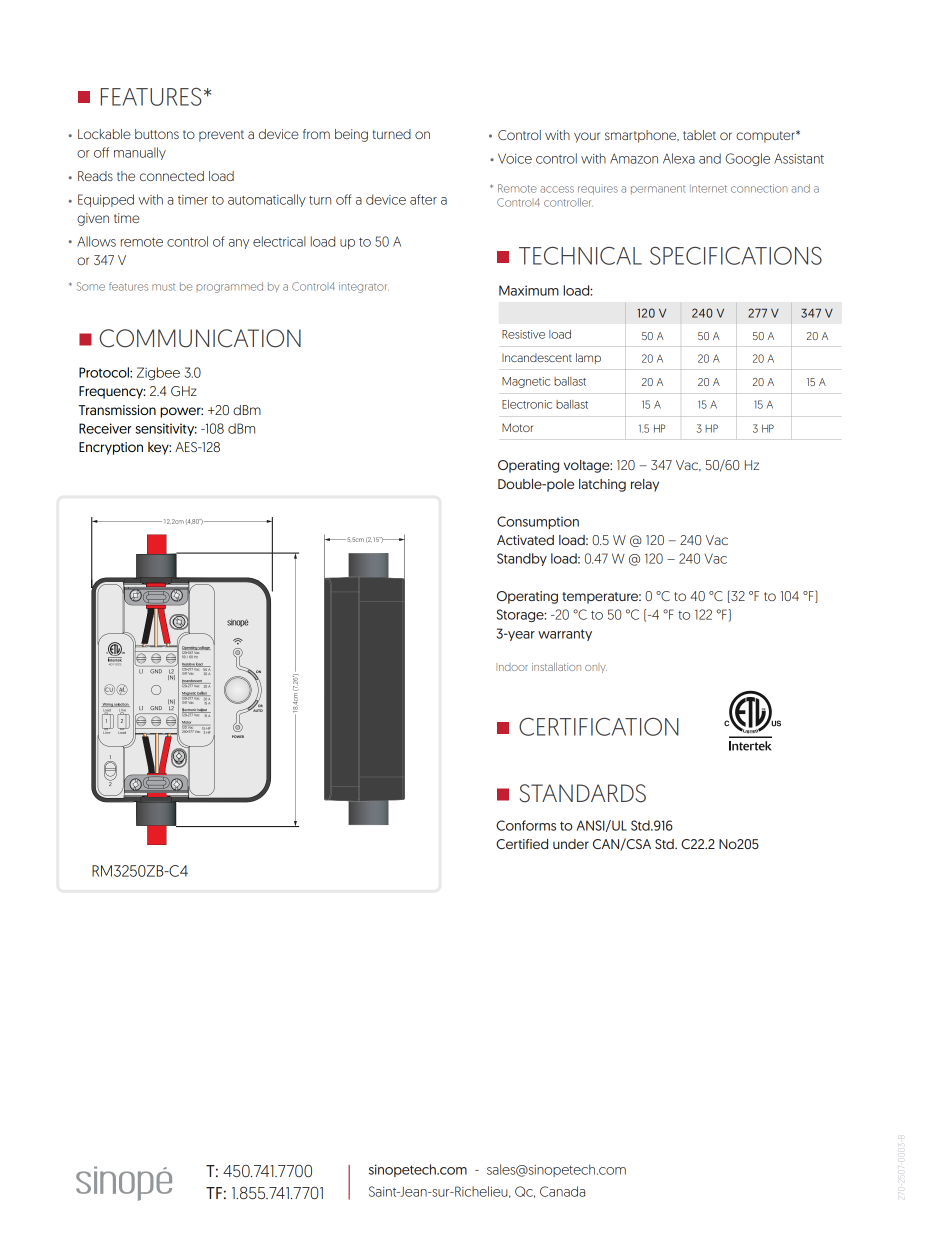 This screenshot has height=1233, width=952. Describe the element at coordinates (708, 189) in the screenshot. I see `Internet` at that location.
